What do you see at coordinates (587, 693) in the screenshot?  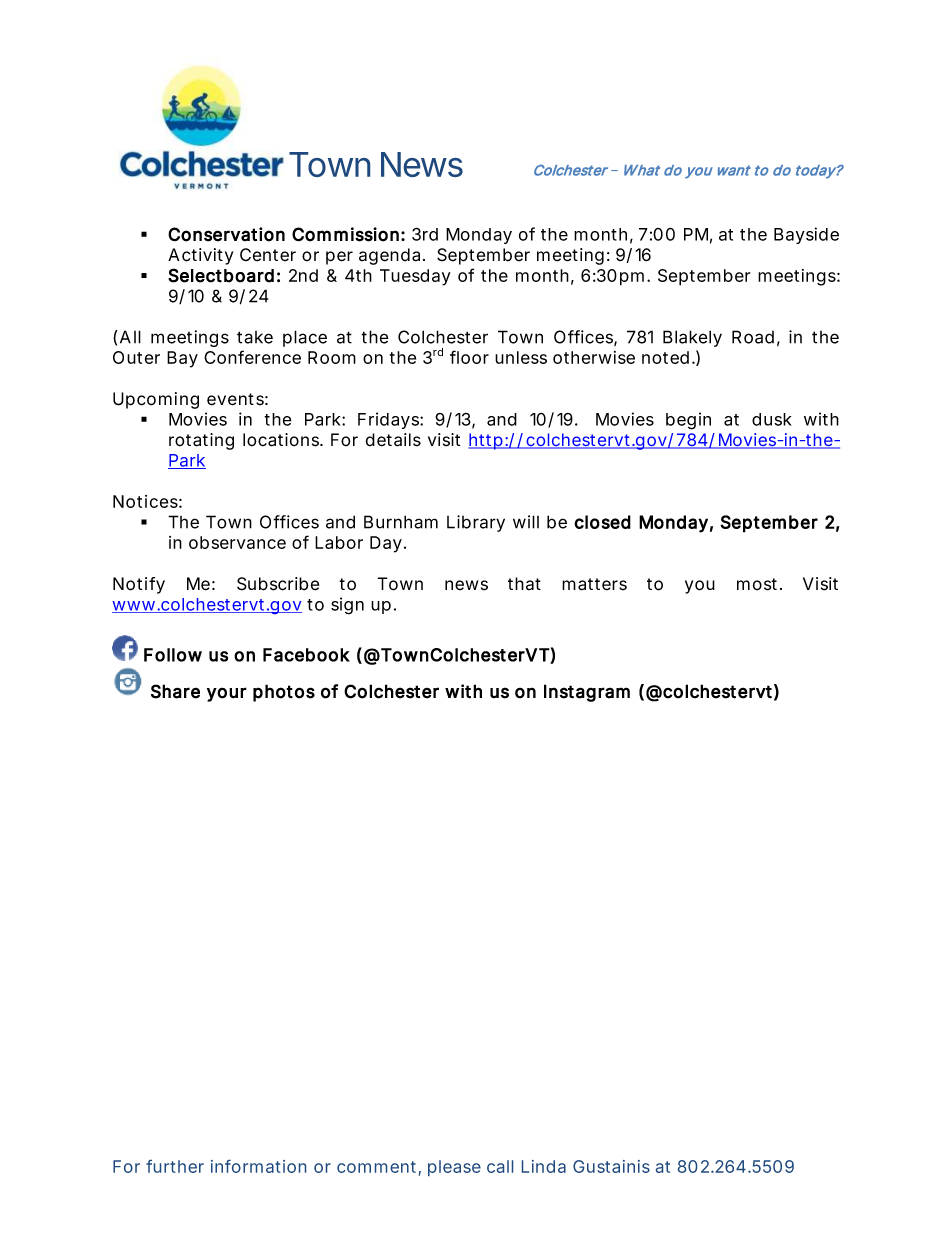 I see `Instagram` at bounding box center [587, 693].
